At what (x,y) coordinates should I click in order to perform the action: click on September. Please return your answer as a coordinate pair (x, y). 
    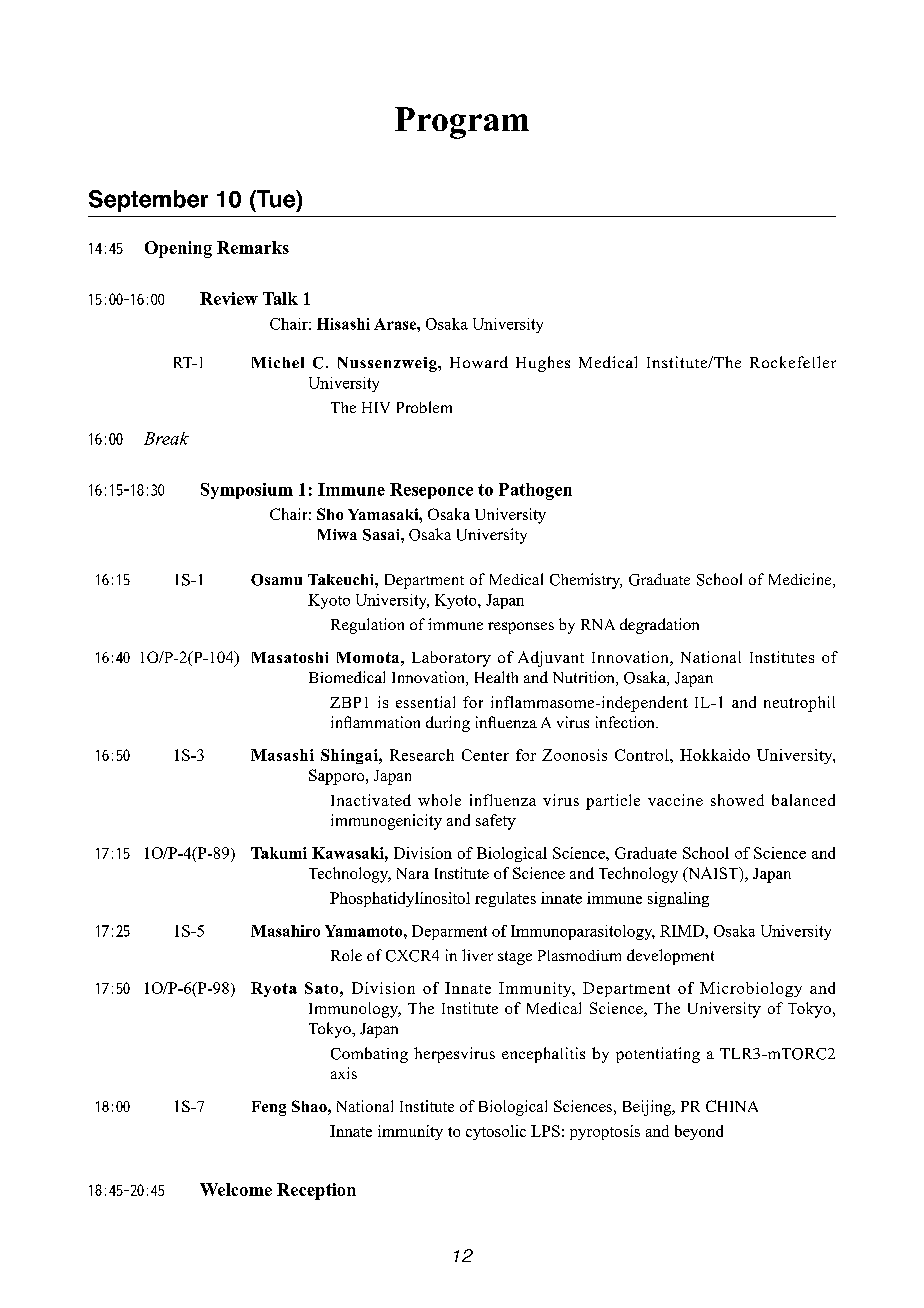
    Looking at the image, I should click on (148, 201).
